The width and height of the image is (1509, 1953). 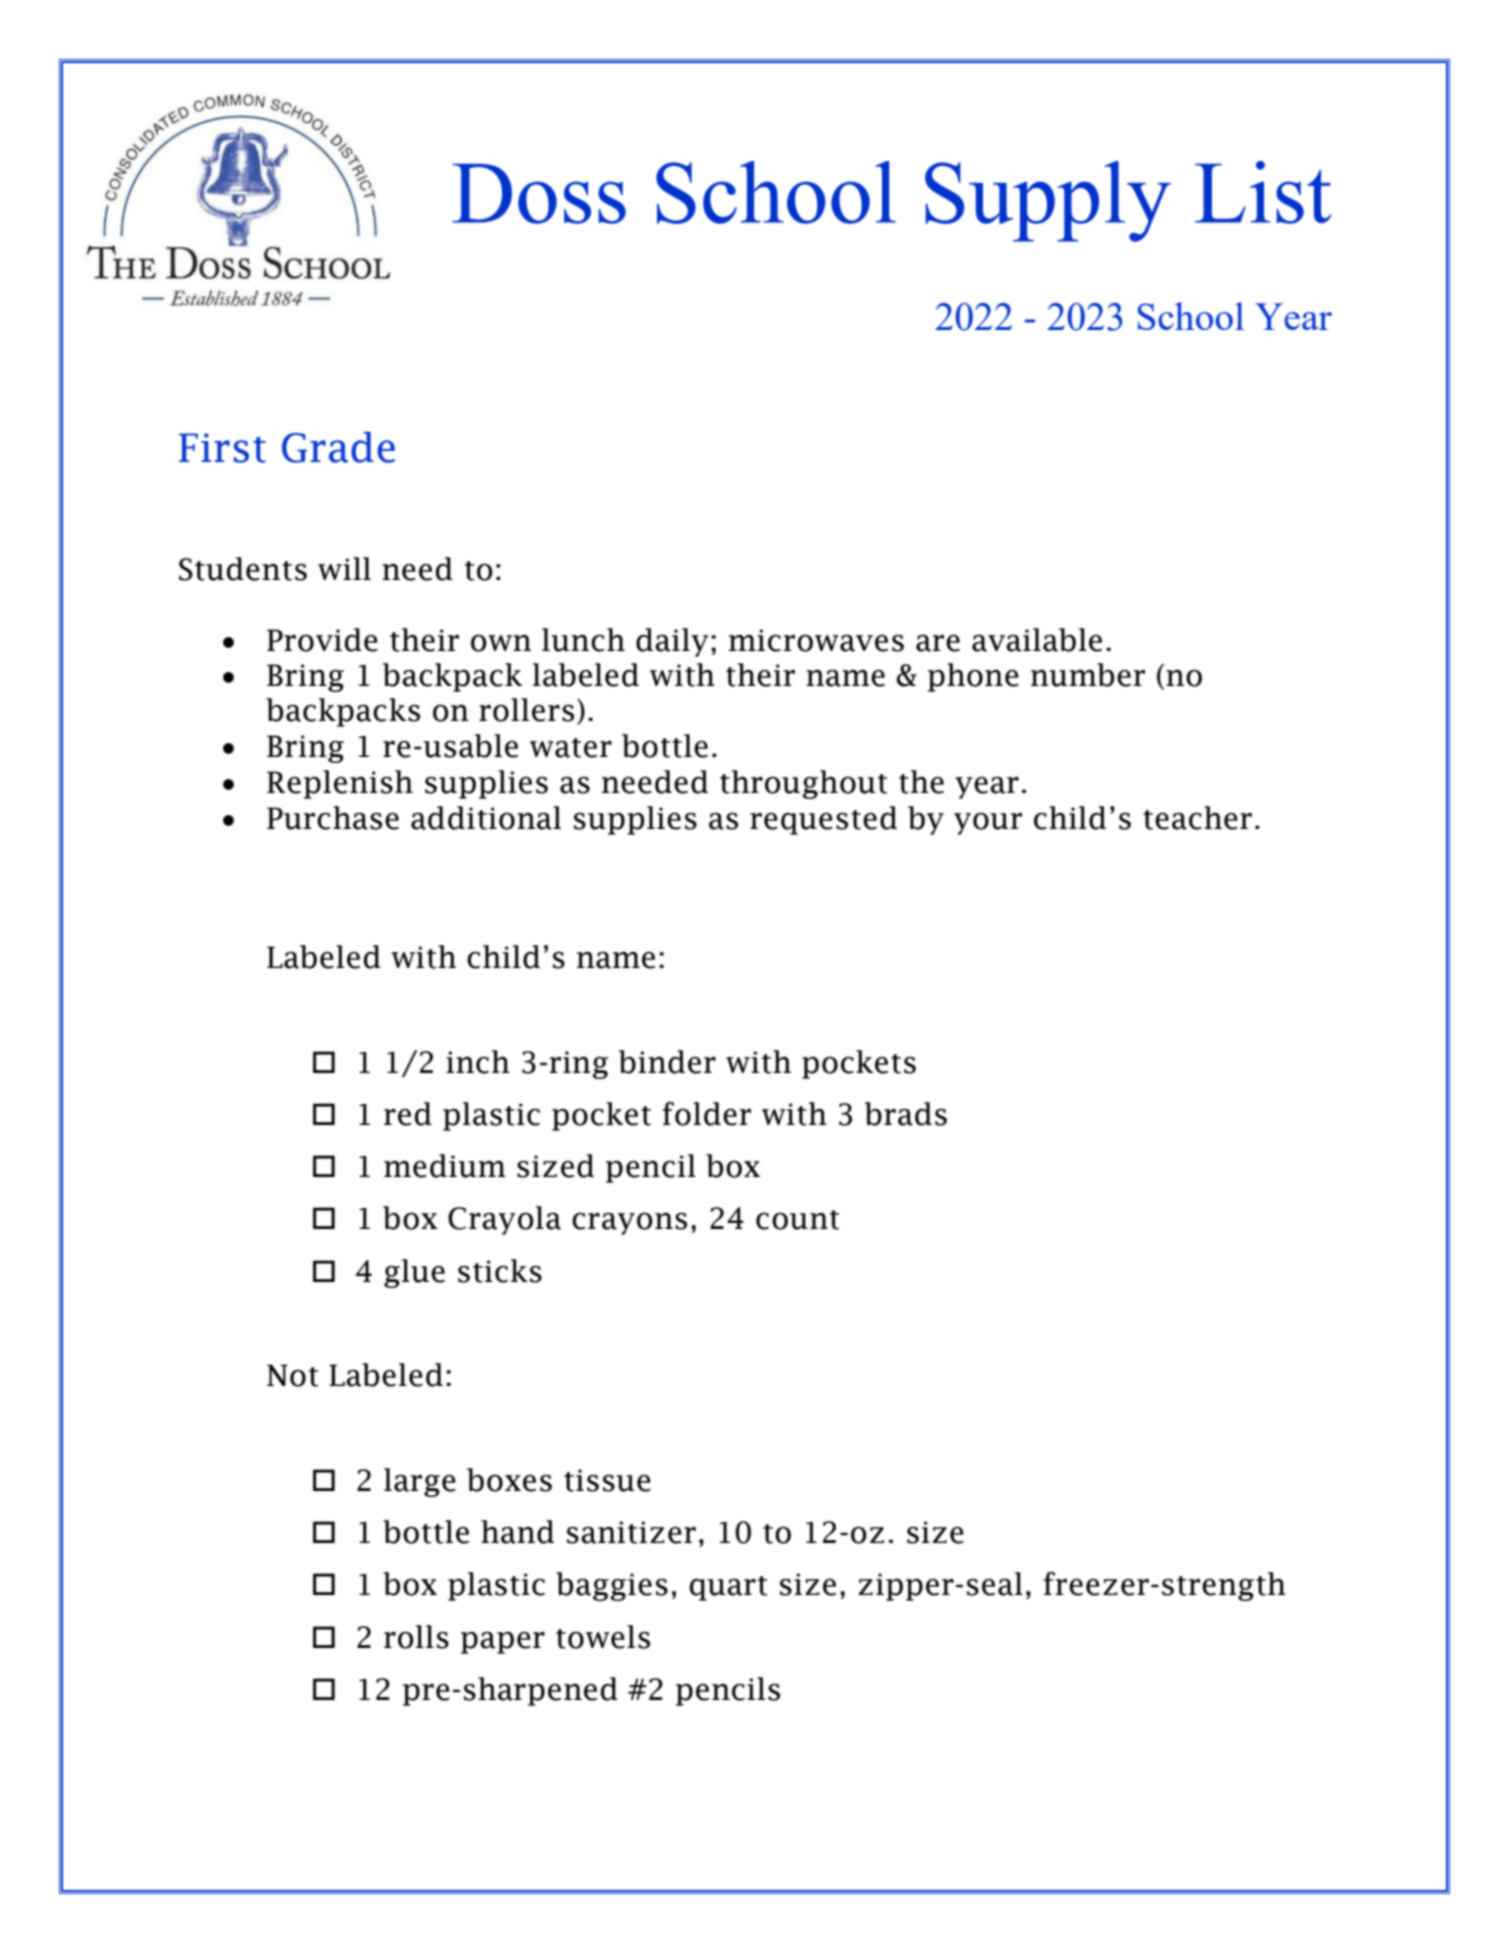 I want to click on microwaves, so click(x=816, y=640).
